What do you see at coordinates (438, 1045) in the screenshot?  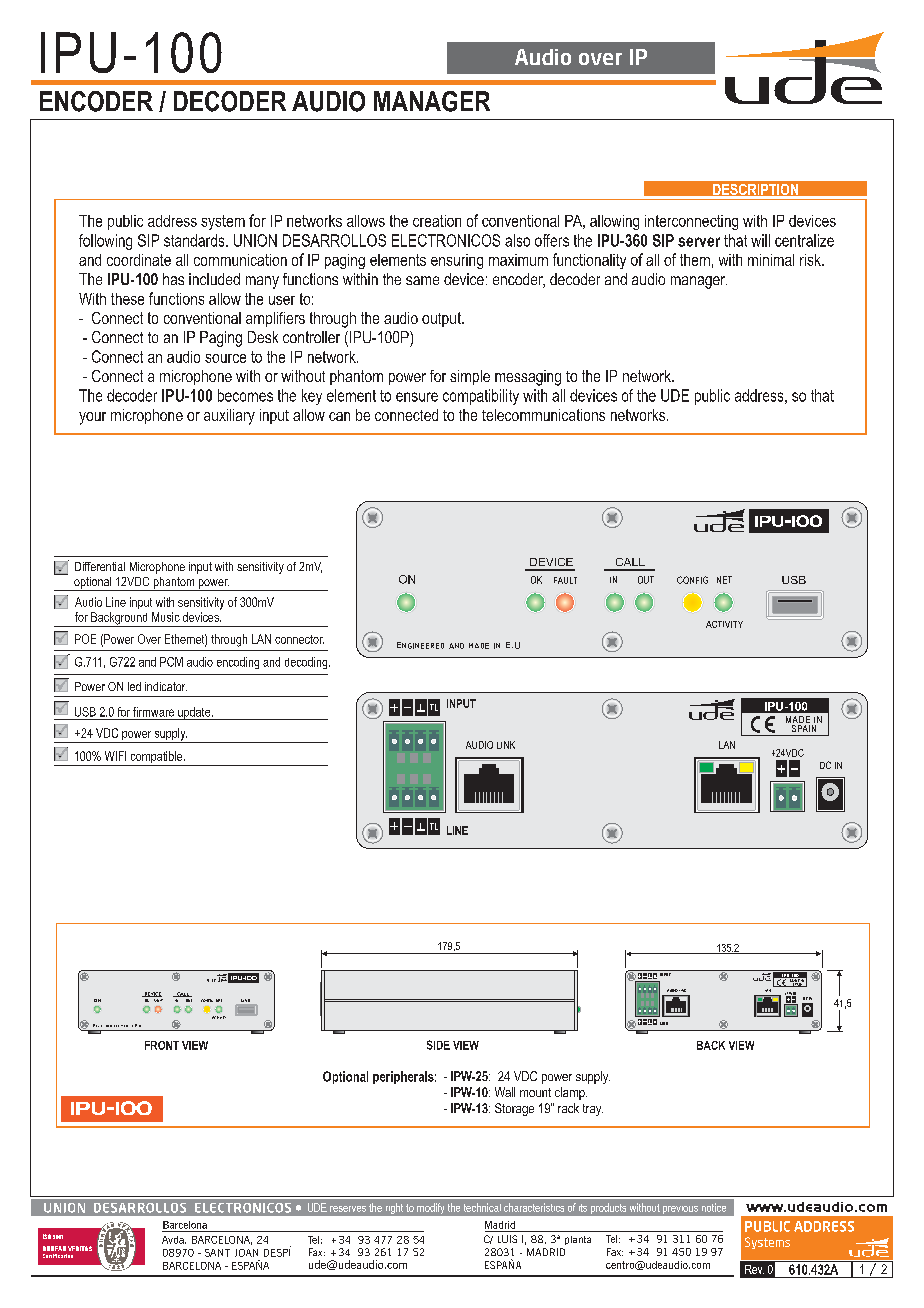 I see `SIDE` at bounding box center [438, 1045].
